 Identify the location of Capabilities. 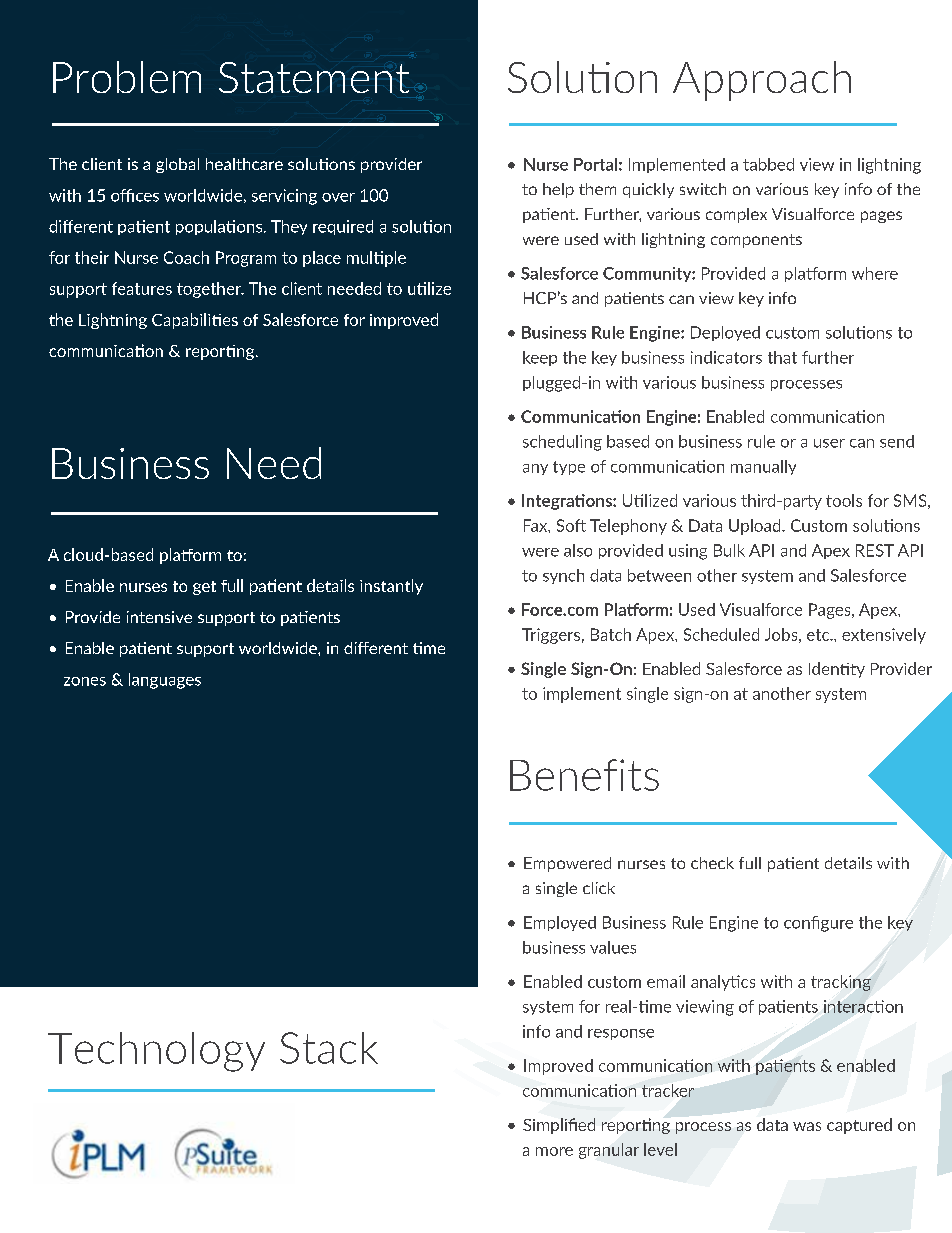
(195, 321).
